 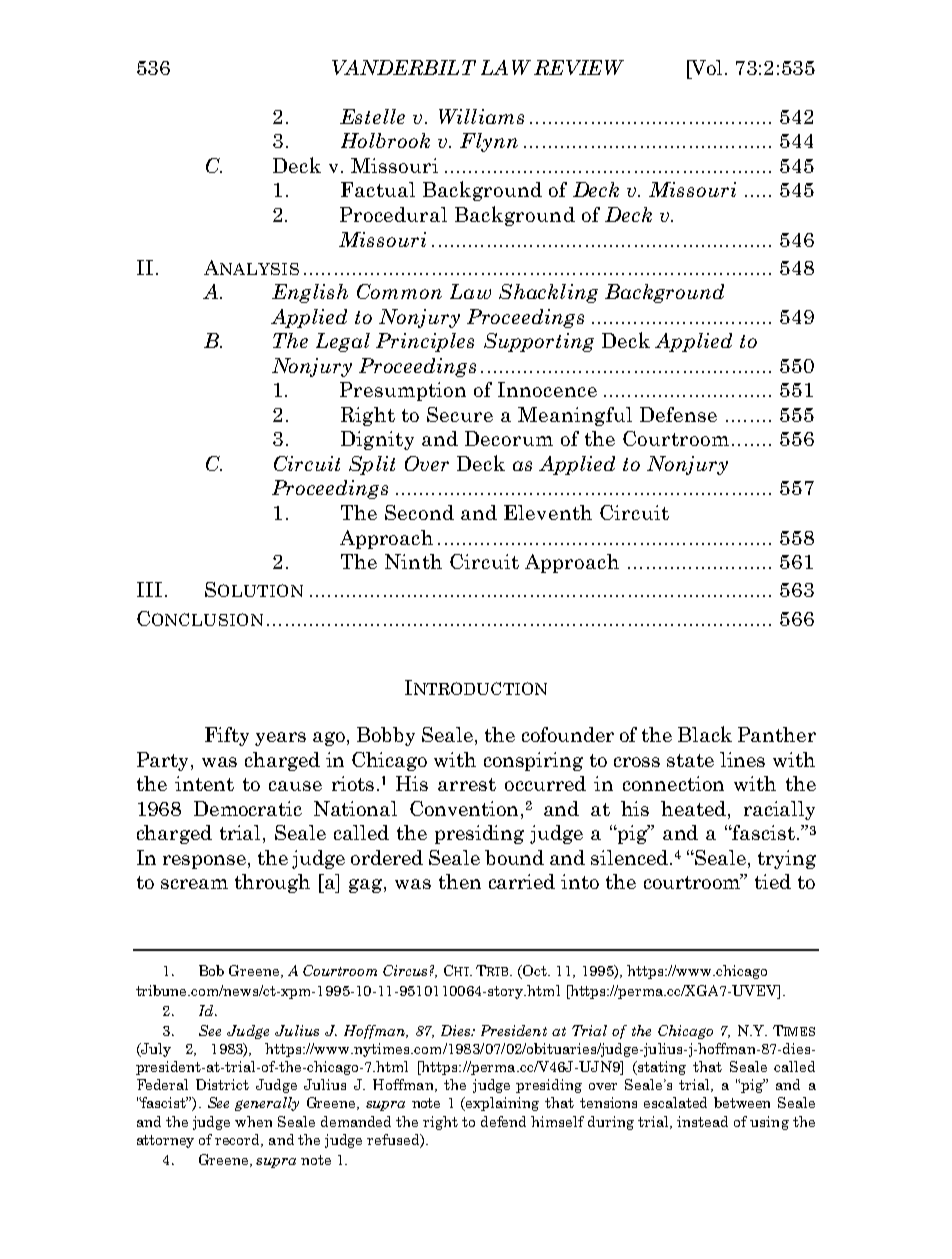 I want to click on explaining, so click(x=501, y=1104).
